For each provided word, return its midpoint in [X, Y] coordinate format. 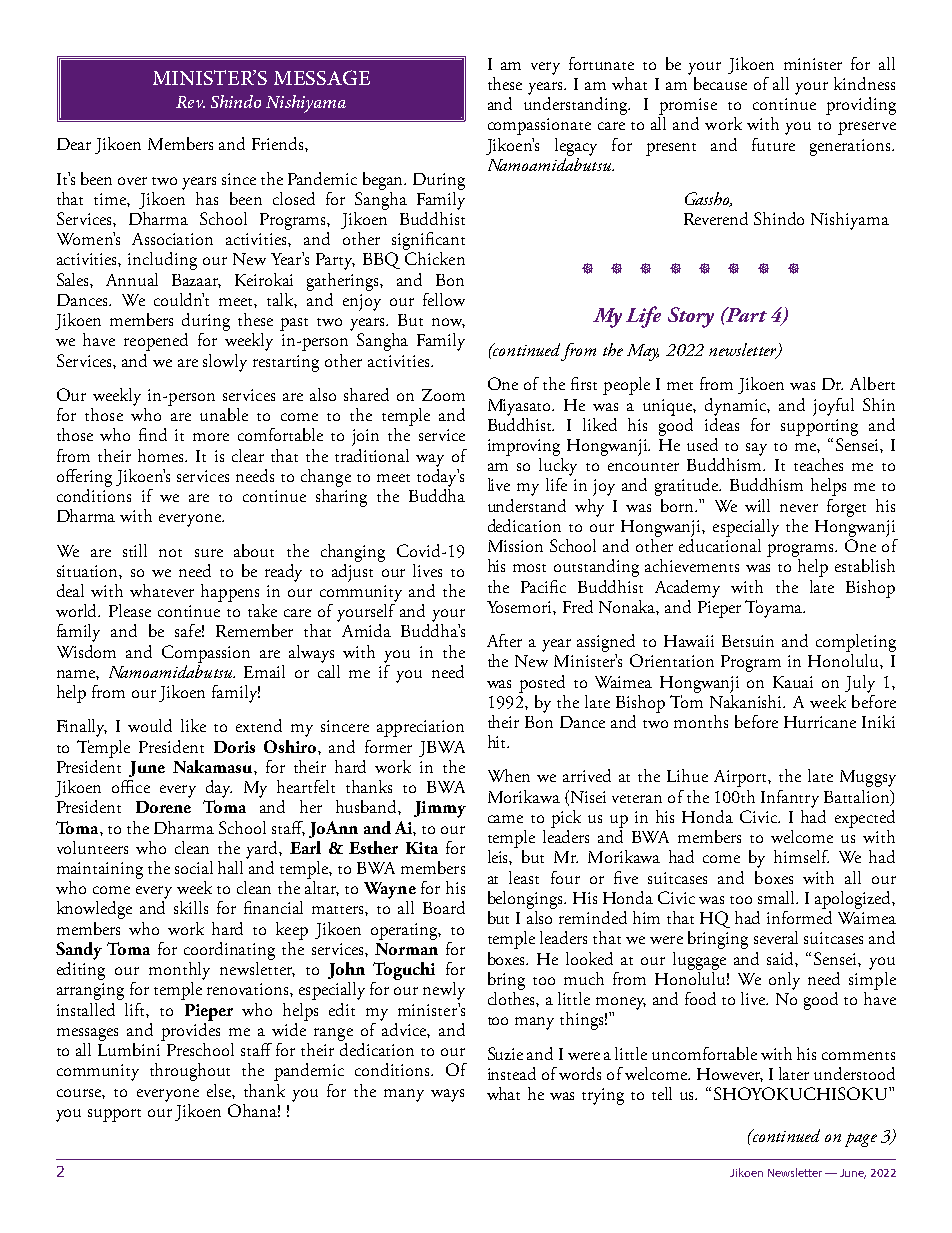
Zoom [443, 395]
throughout [190, 1072]
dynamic [737, 407]
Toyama [775, 609]
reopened [156, 342]
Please [130, 610]
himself [801, 856]
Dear [74, 144]
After [504, 640]
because [720, 83]
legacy [576, 147]
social [194, 867]
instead [512, 1073]
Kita [422, 848]
